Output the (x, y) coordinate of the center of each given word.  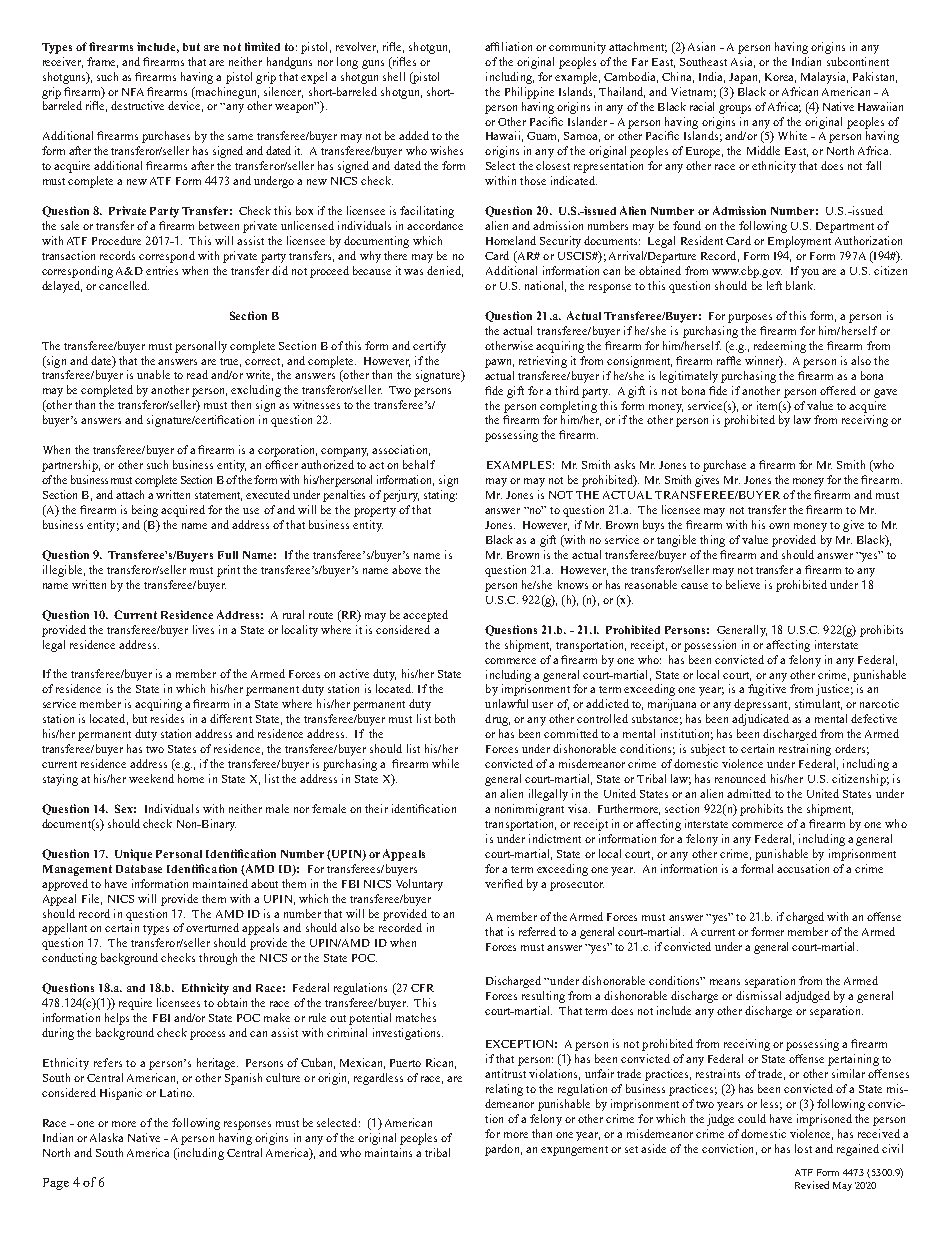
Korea (780, 78)
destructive (137, 105)
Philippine (529, 93)
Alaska (106, 1137)
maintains (388, 1152)
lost (803, 1148)
